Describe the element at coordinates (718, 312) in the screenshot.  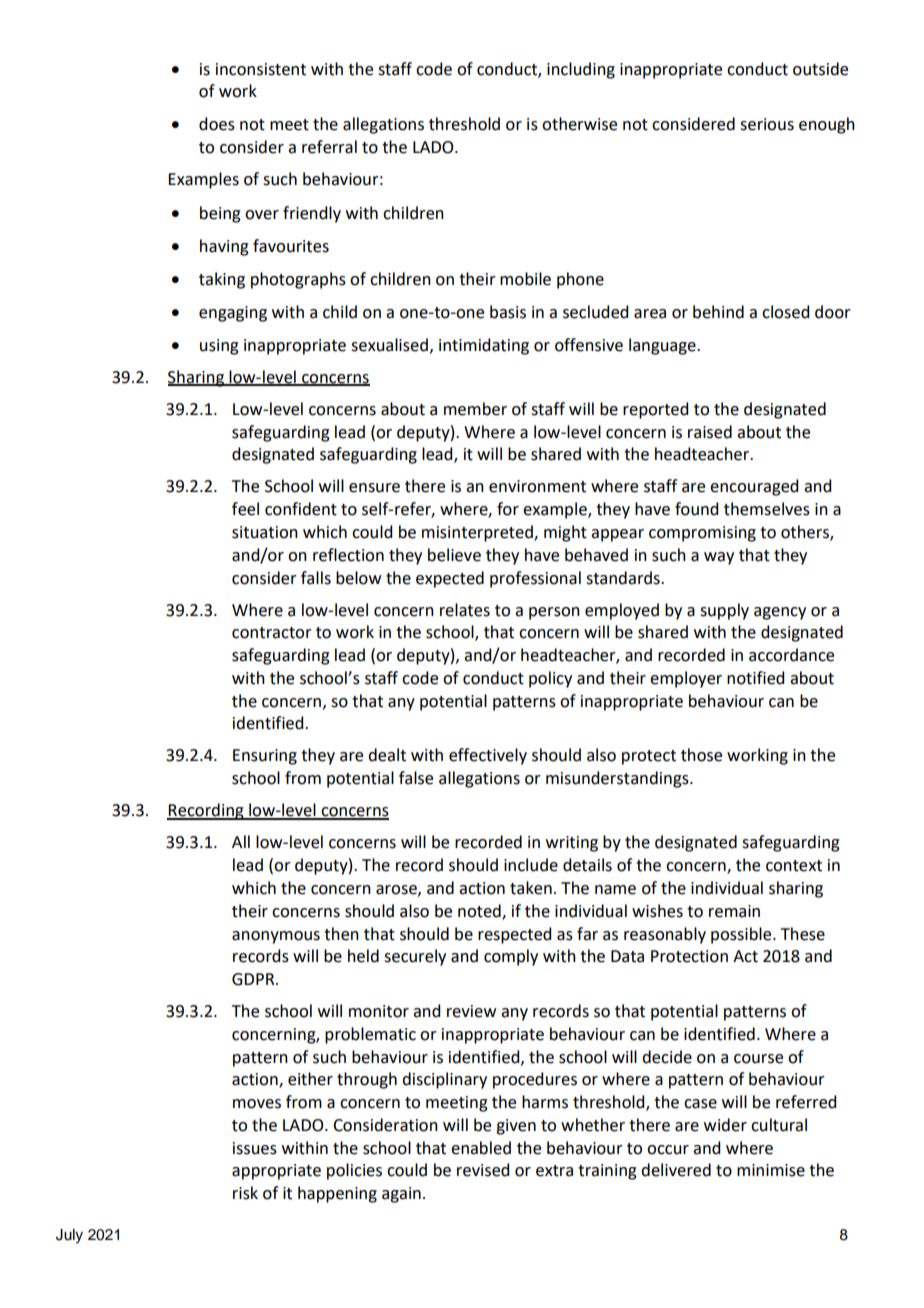
I see `behind` at that location.
